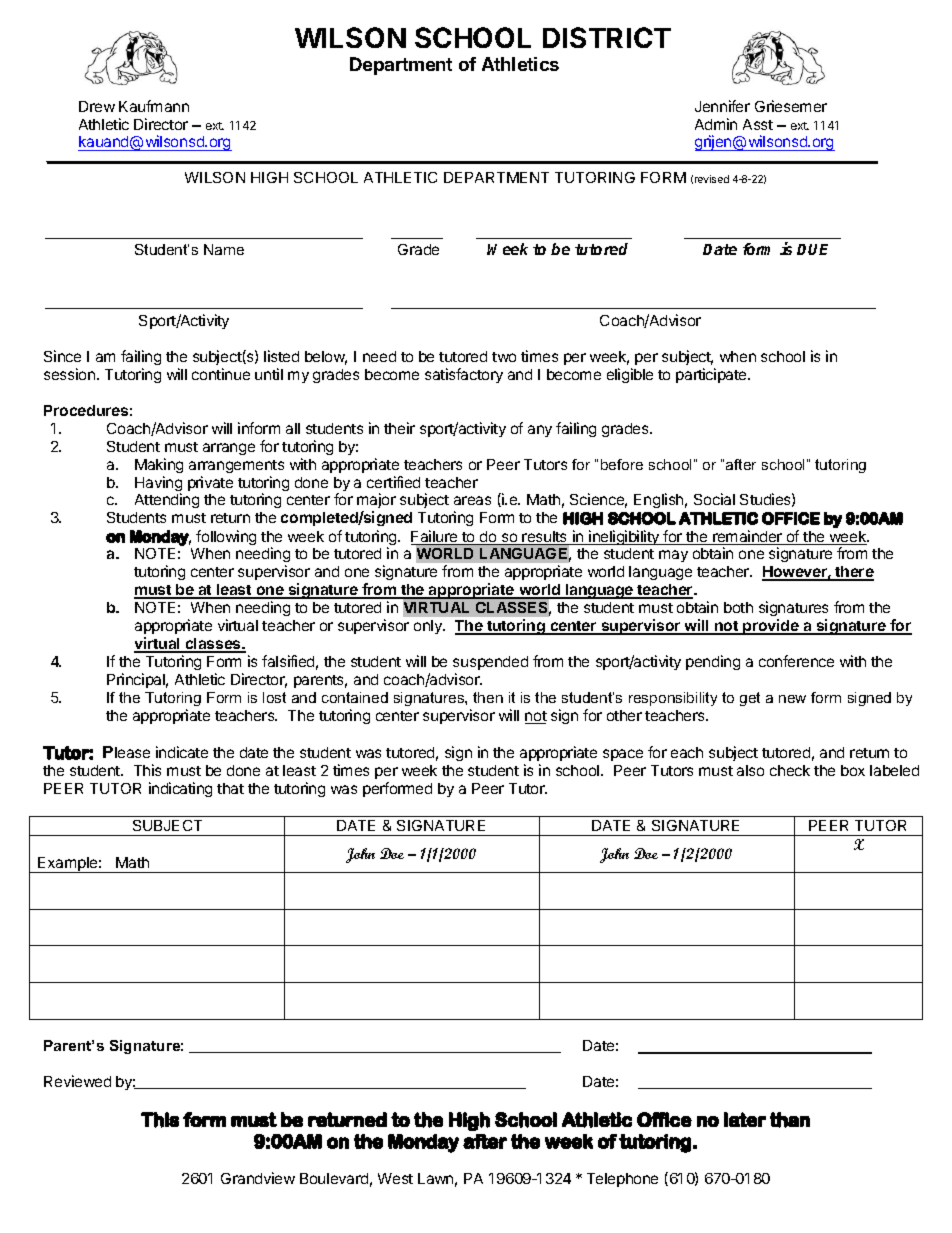 This screenshot has height=1233, width=952. What do you see at coordinates (154, 106) in the screenshot?
I see `Kaufmann` at bounding box center [154, 106].
